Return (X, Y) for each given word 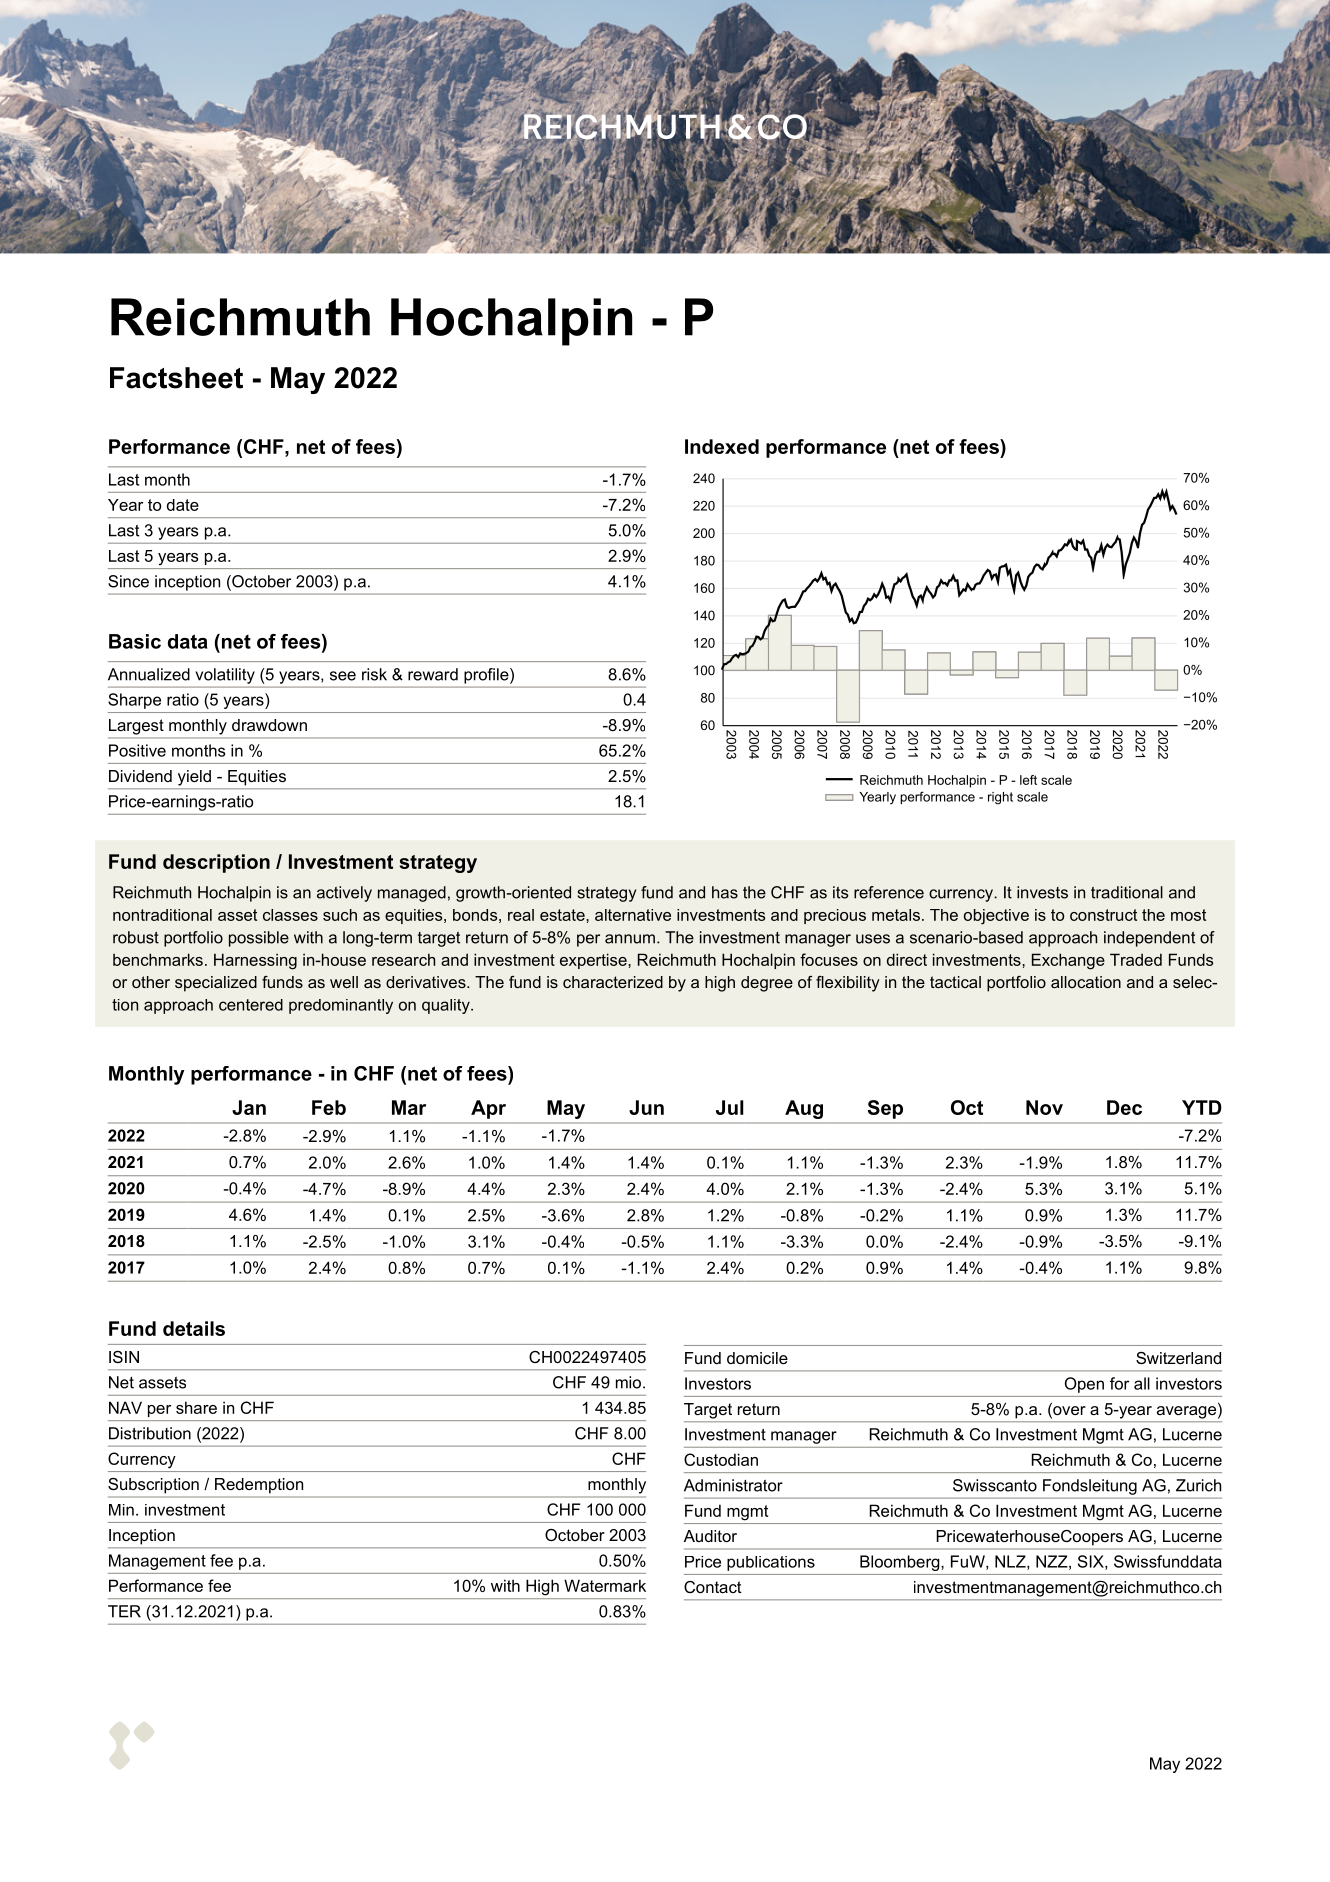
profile (487, 676)
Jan (249, 1107)
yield (194, 778)
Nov (1044, 1107)
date (183, 505)
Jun (646, 1107)
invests (1042, 892)
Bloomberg (901, 1563)
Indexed (722, 446)
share (196, 1407)
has (725, 892)
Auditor (710, 1536)
